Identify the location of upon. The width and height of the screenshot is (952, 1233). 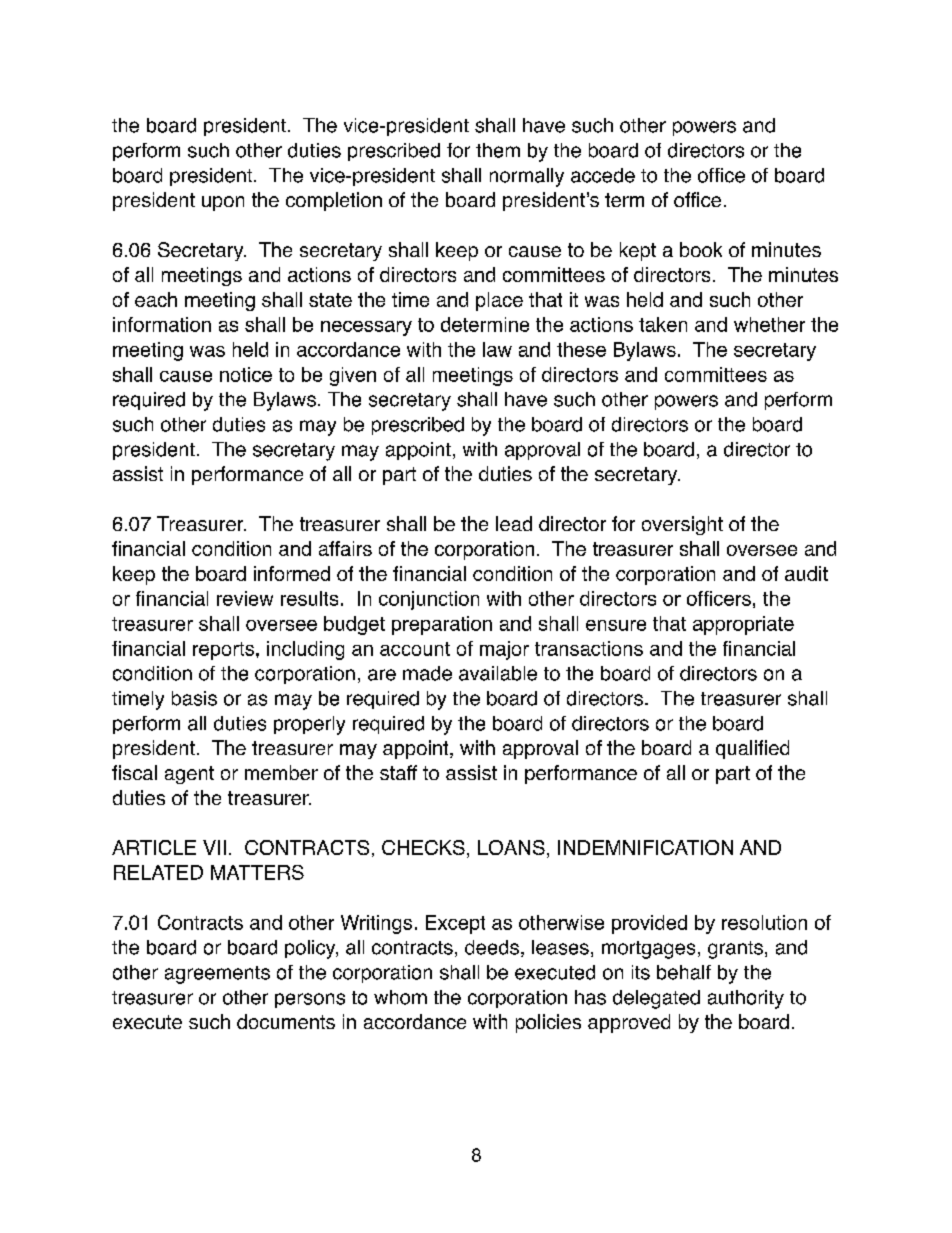
(223, 203).
